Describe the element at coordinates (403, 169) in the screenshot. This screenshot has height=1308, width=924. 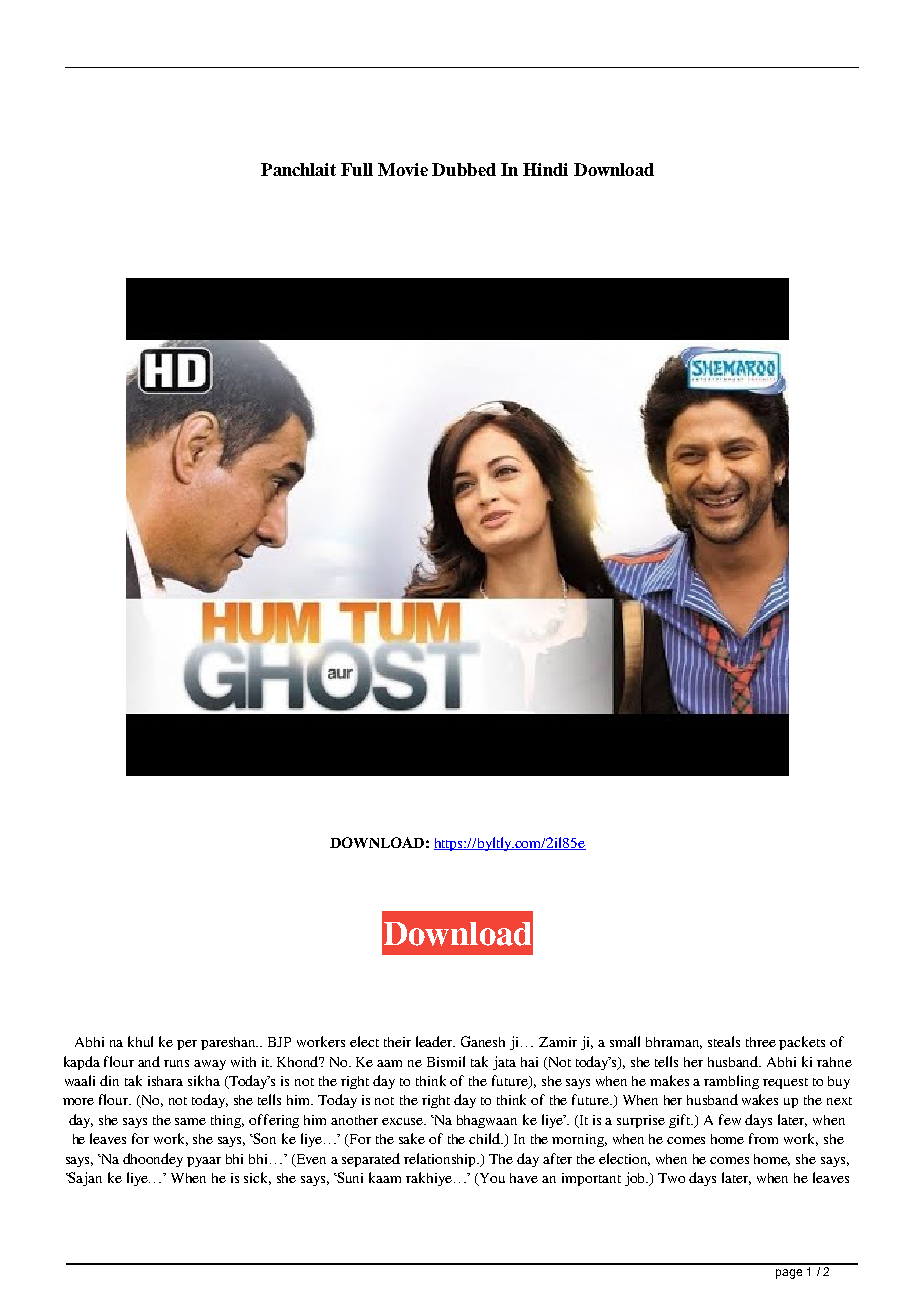
I see `Movie` at that location.
